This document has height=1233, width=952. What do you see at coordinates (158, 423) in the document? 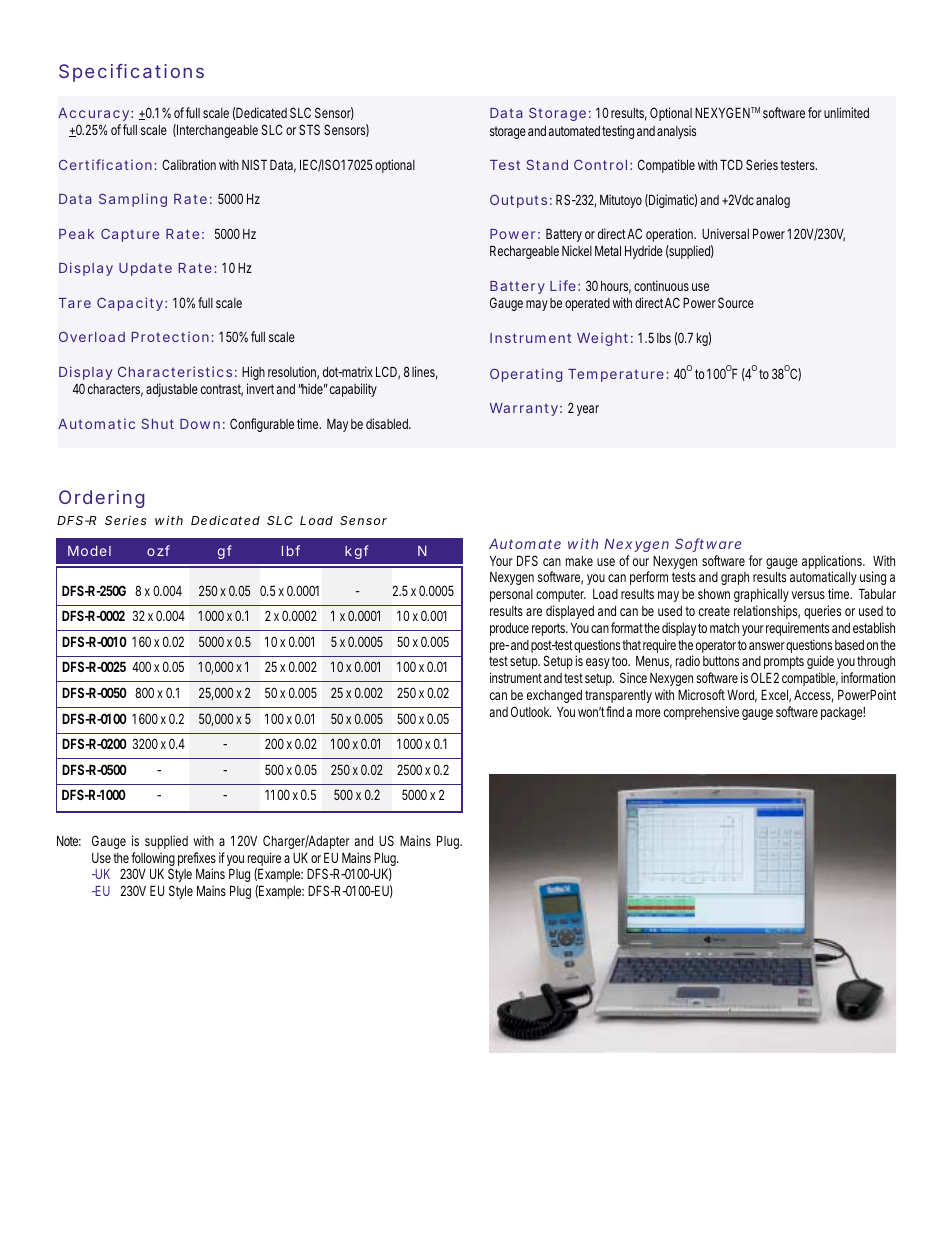
I see `Shut` at bounding box center [158, 423].
